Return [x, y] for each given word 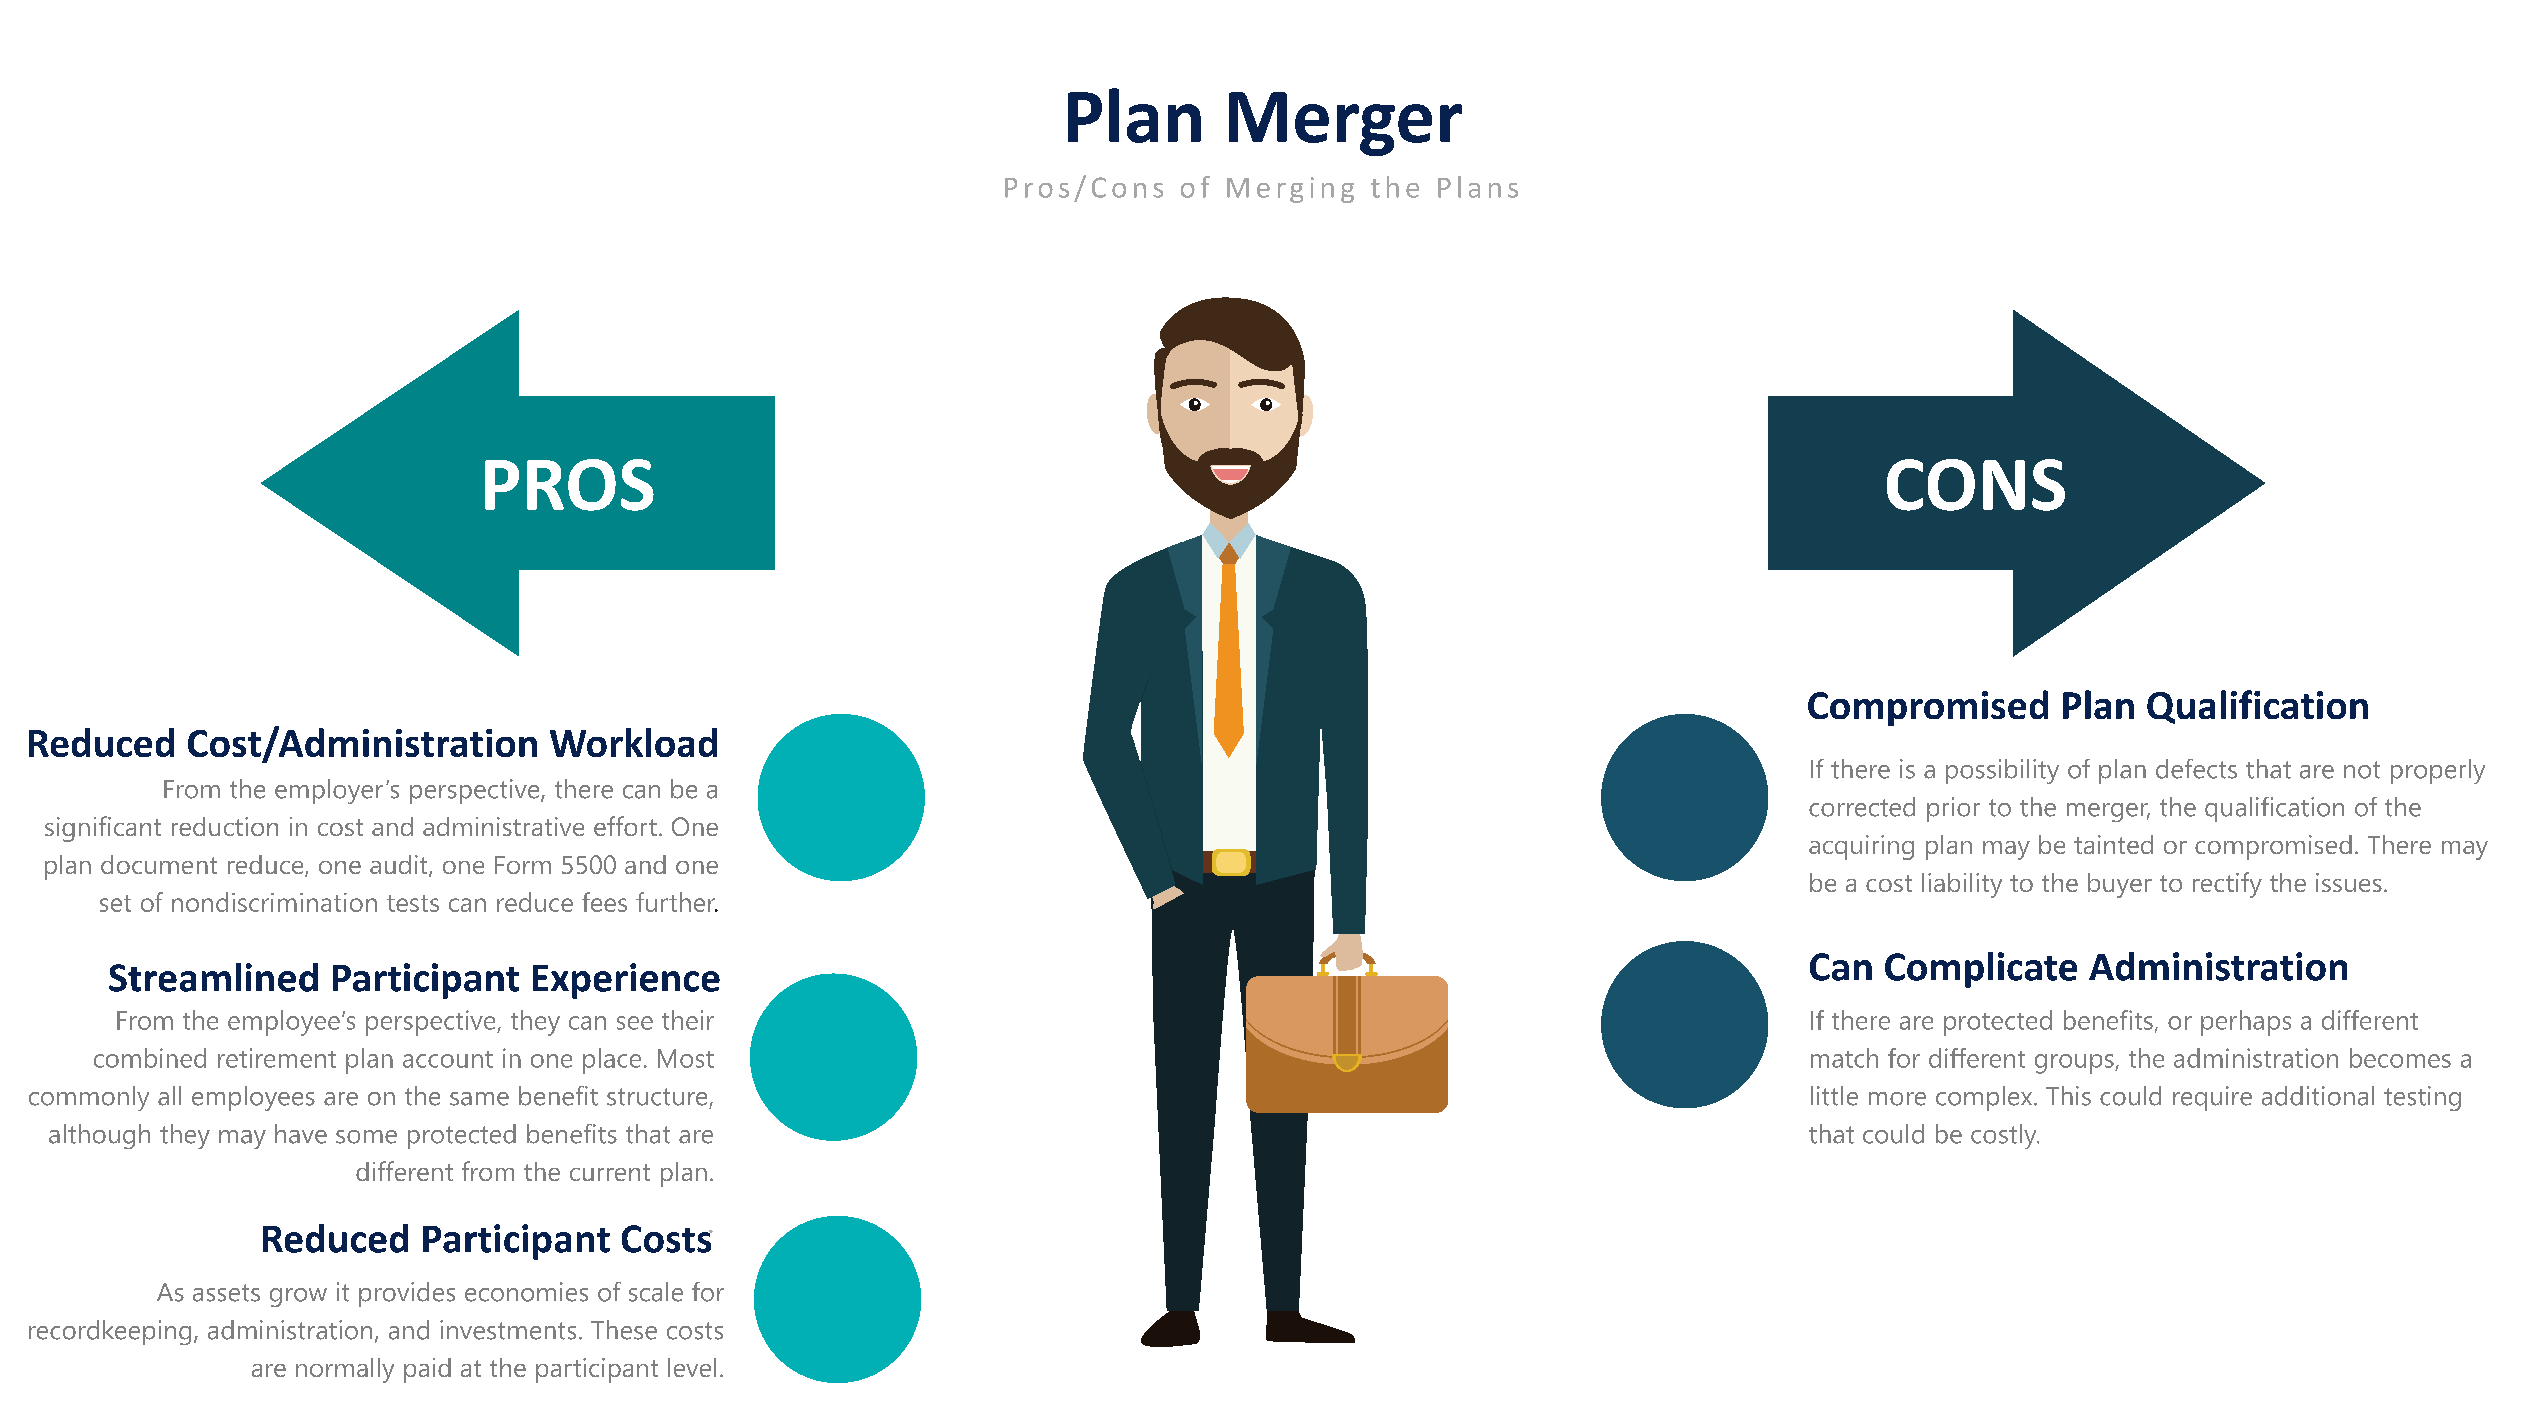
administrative [503, 826]
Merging [1290, 190]
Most [686, 1058]
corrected [1862, 807]
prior [1953, 809]
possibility [2002, 771]
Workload [633, 742]
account [448, 1059]
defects [2196, 769]
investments [508, 1330]
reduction [225, 826]
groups [2075, 1064]
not [2362, 770]
